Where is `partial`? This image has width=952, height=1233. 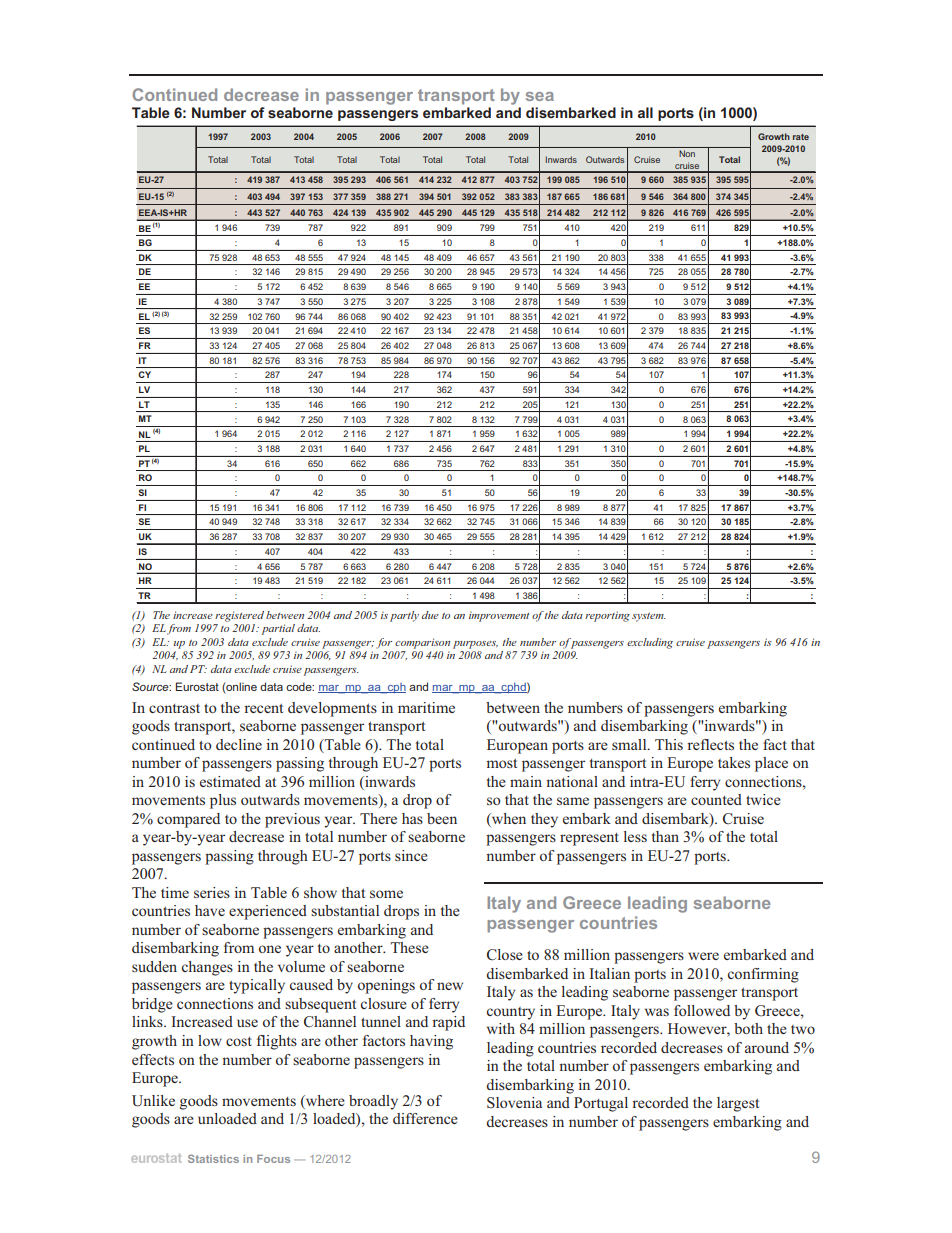 partial is located at coordinates (278, 629).
